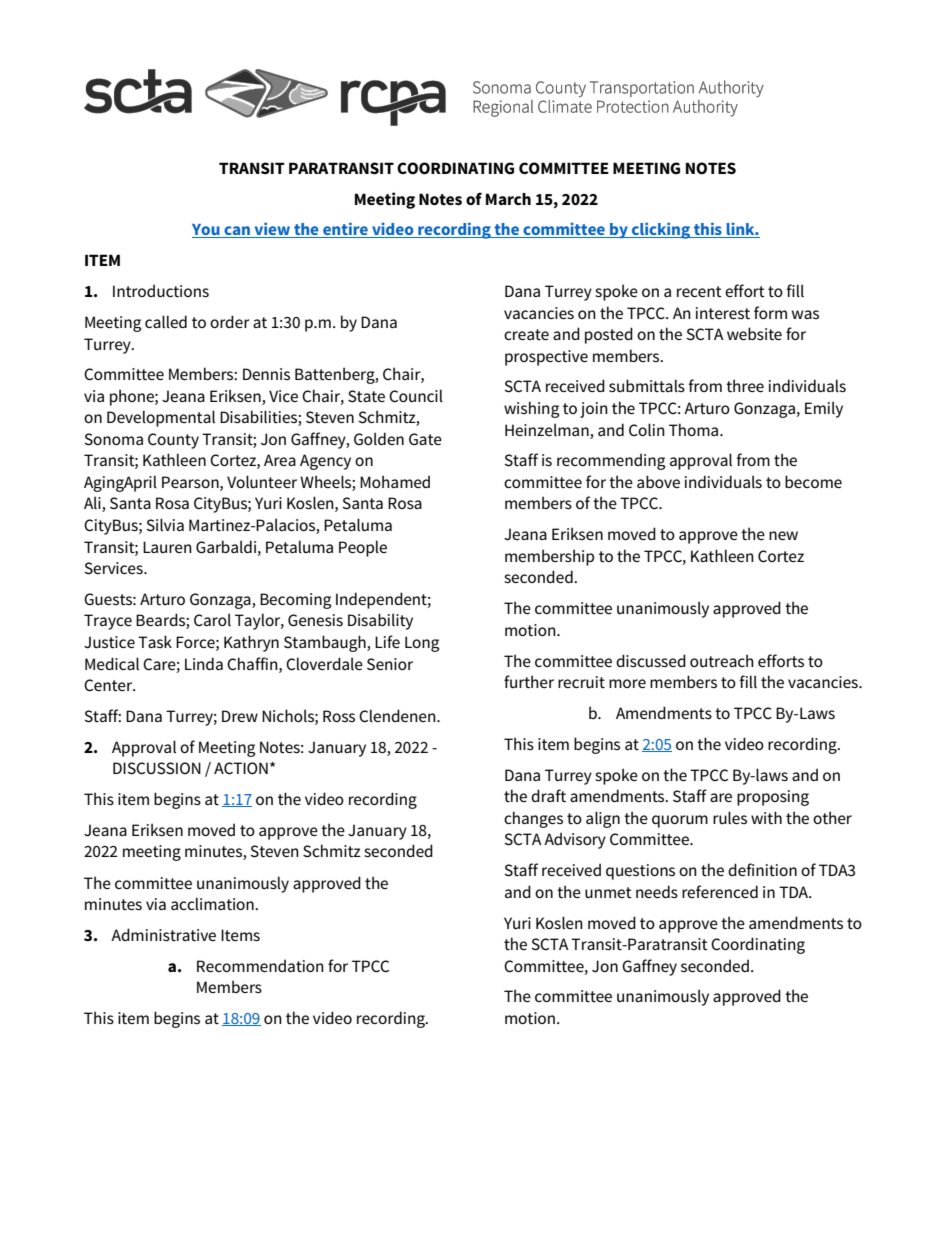 This screenshot has width=952, height=1233. I want to click on Administrative, so click(163, 934).
